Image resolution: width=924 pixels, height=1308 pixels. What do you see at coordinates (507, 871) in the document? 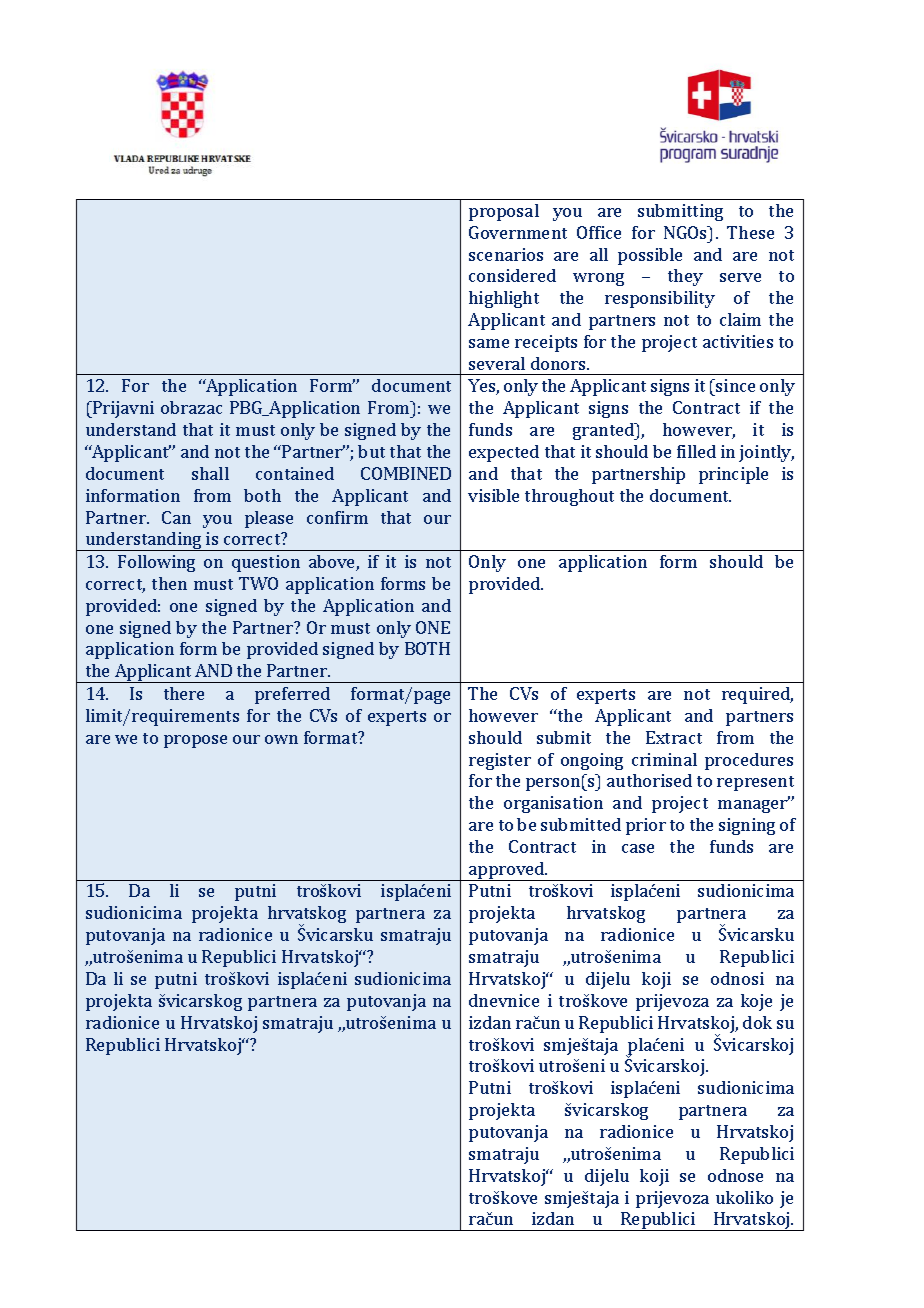
I see `approved` at bounding box center [507, 871].
